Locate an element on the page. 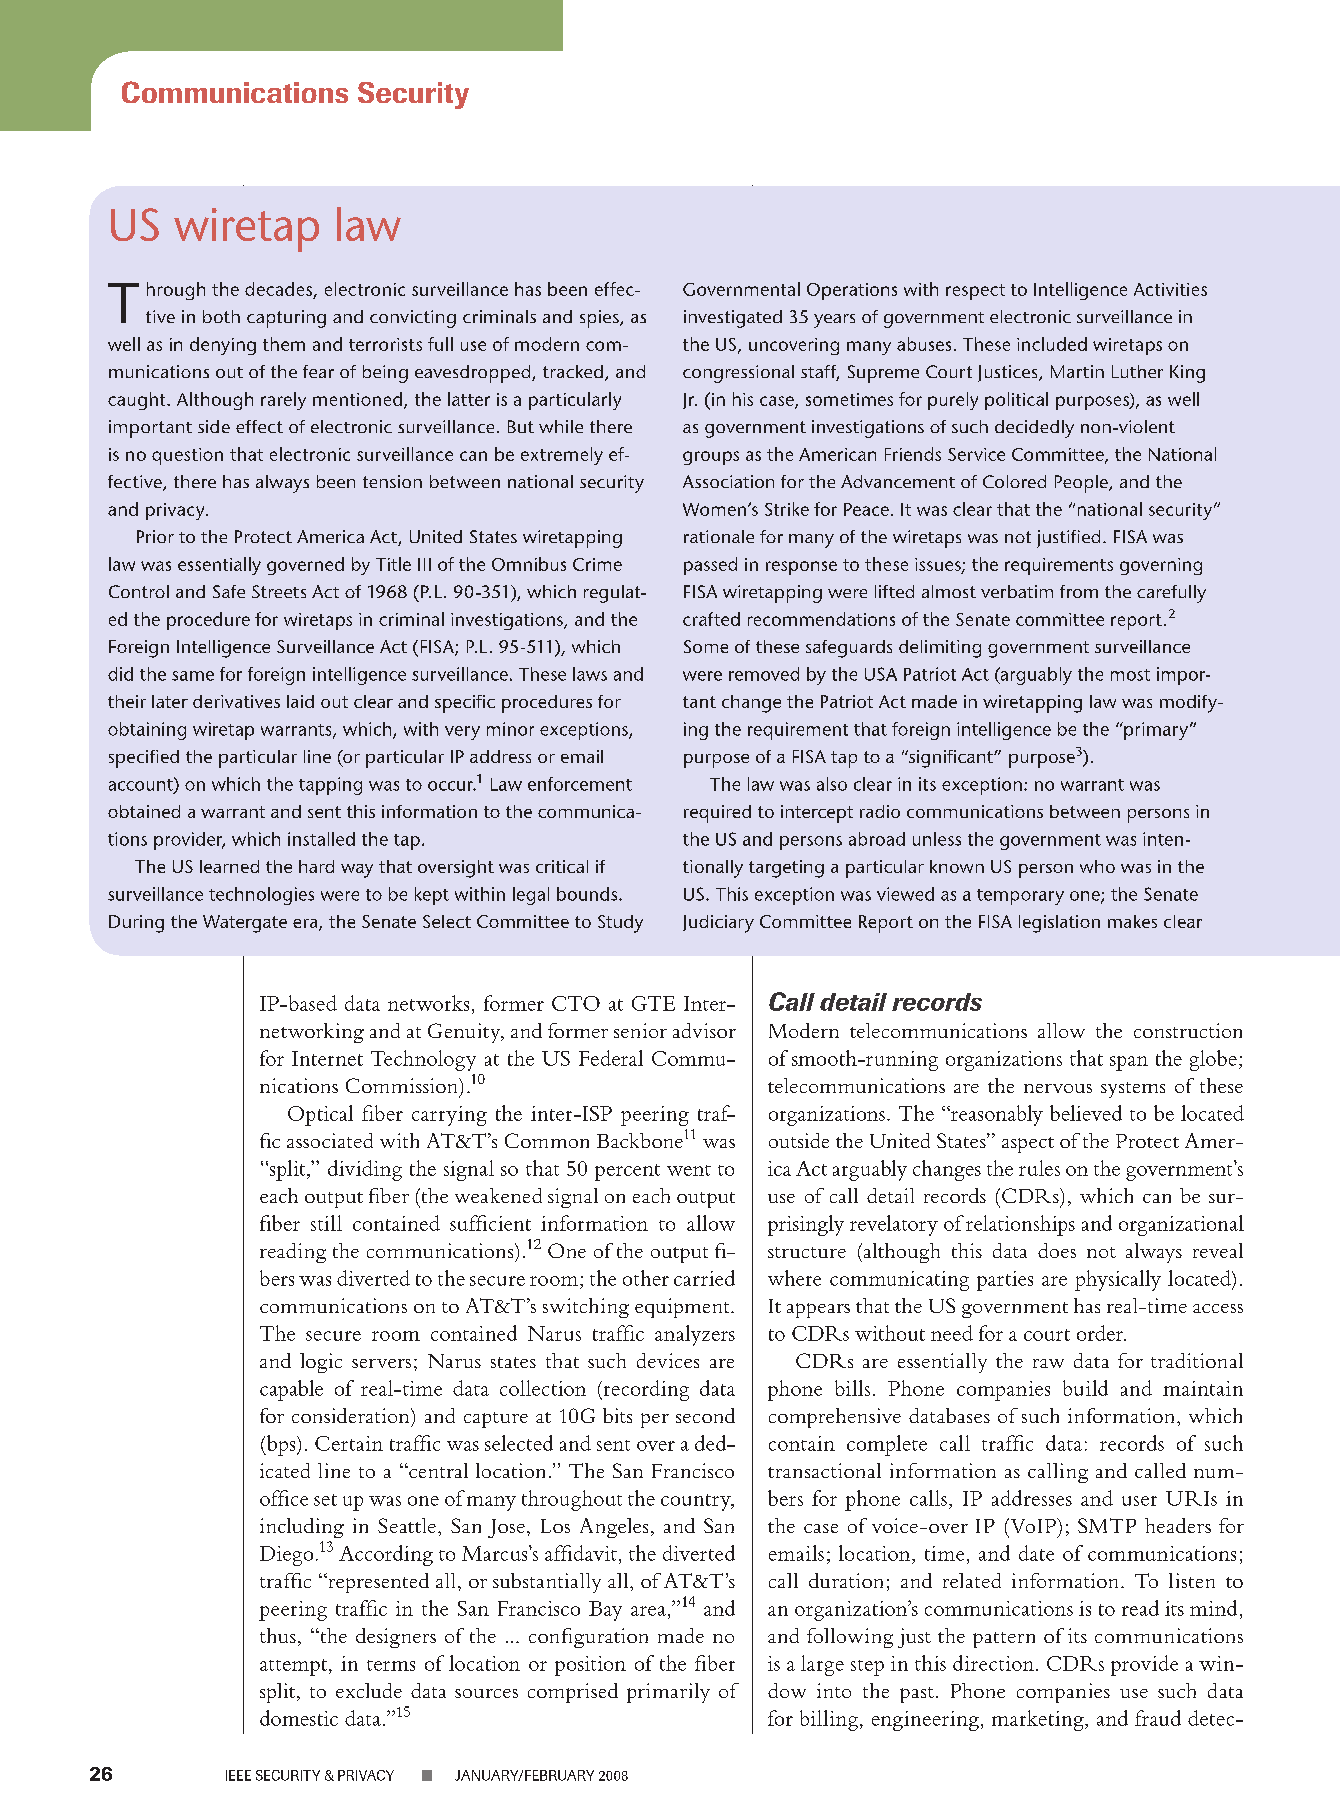 Image resolution: width=1340 pixels, height=1815 pixels. attempt is located at coordinates (293, 1667).
